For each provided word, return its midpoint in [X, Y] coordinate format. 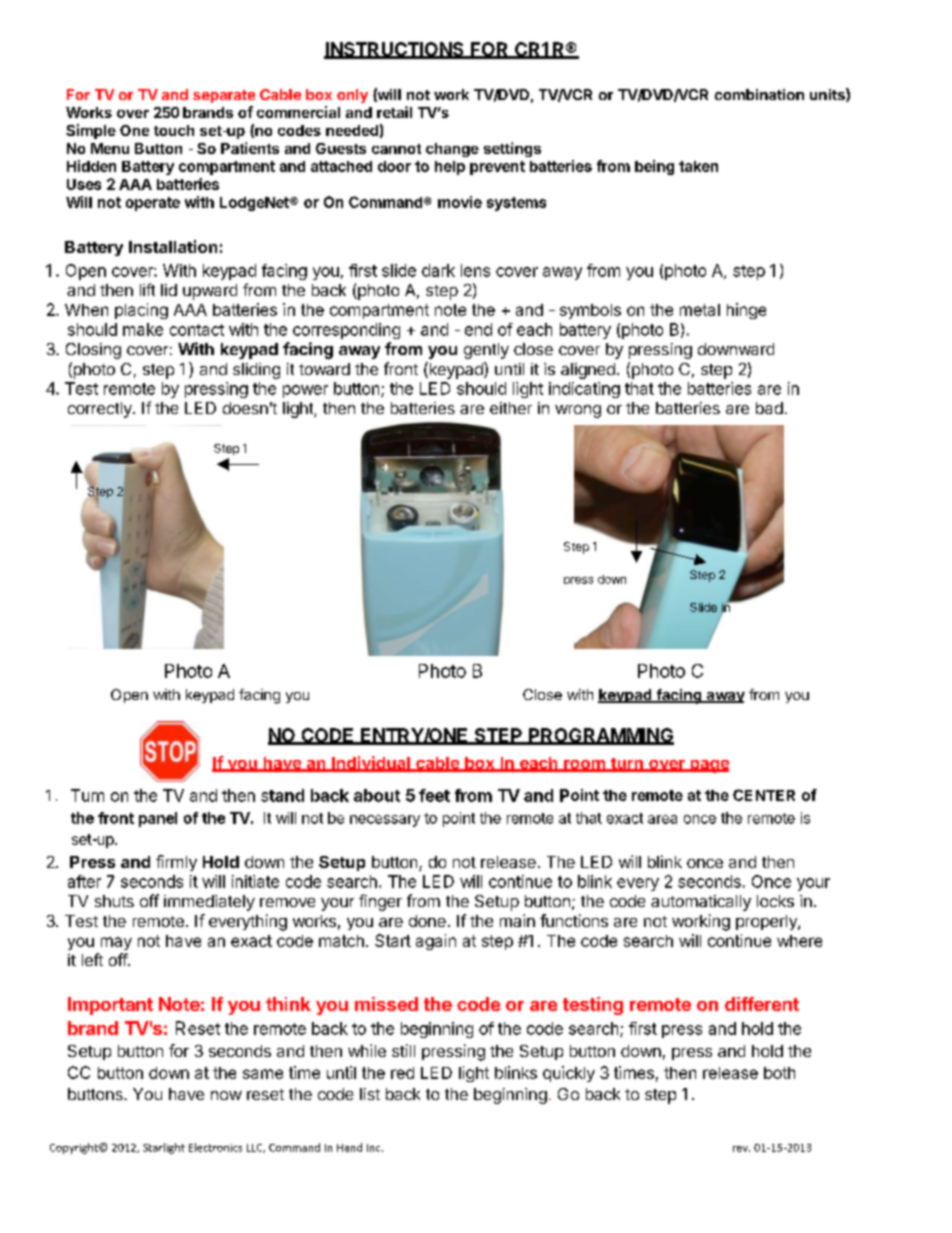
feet [434, 795]
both [779, 1073]
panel [158, 819]
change [452, 150]
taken [698, 166]
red [402, 1073]
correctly [101, 410]
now [226, 1095]
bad [769, 408]
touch [174, 130]
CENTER [764, 795]
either [511, 408]
